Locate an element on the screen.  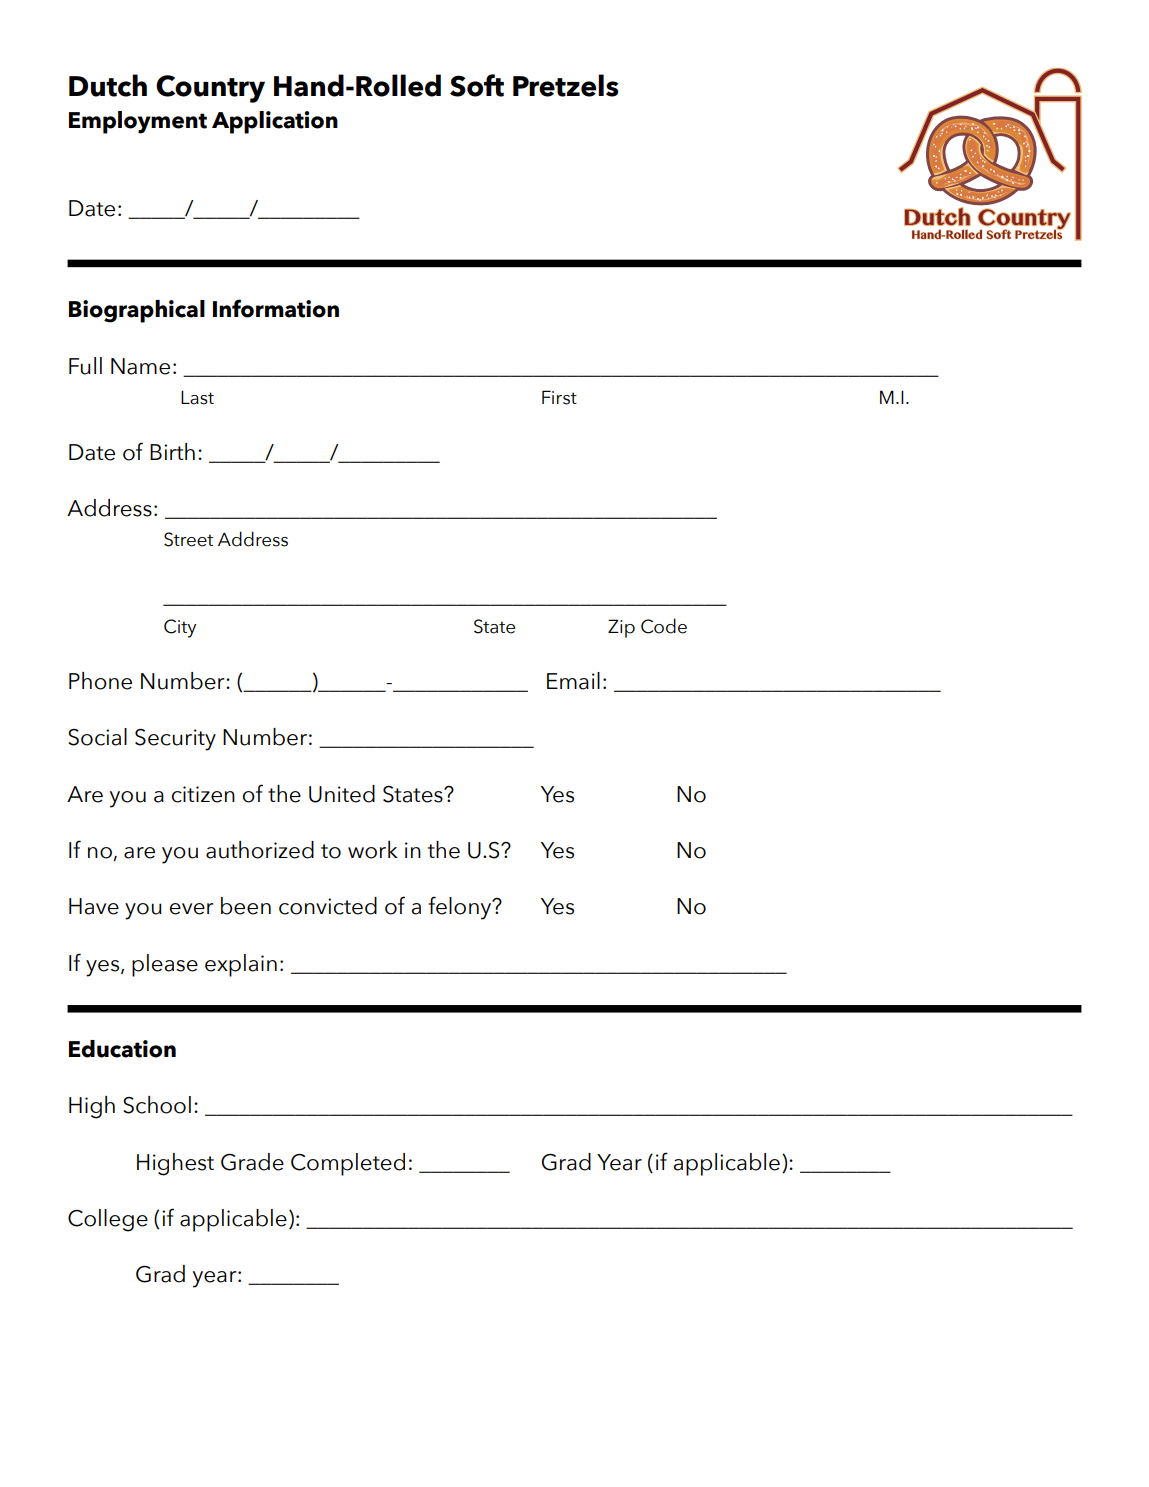
Email is located at coordinates (573, 681).
